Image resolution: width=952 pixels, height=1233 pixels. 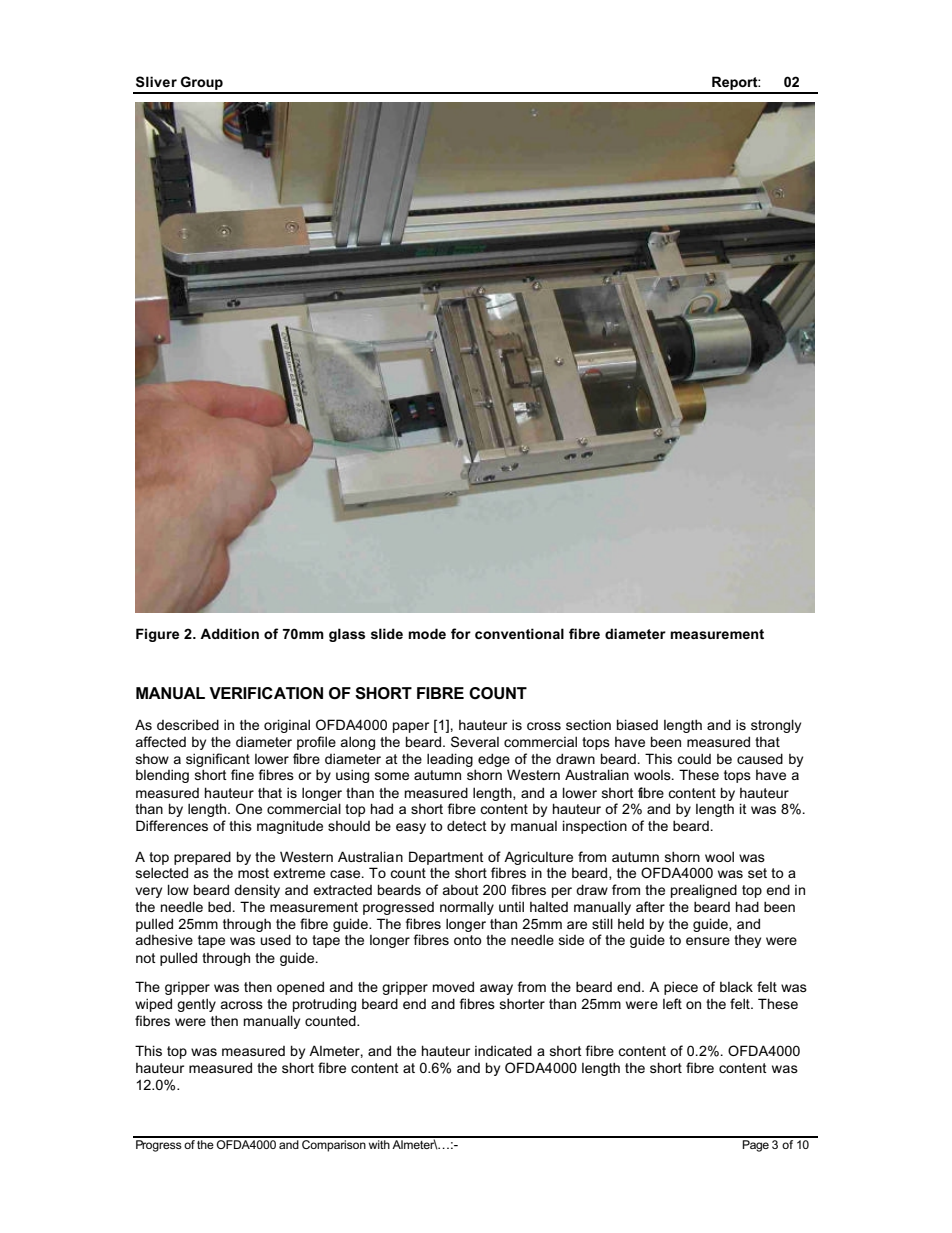 I want to click on biased, so click(x=637, y=724).
